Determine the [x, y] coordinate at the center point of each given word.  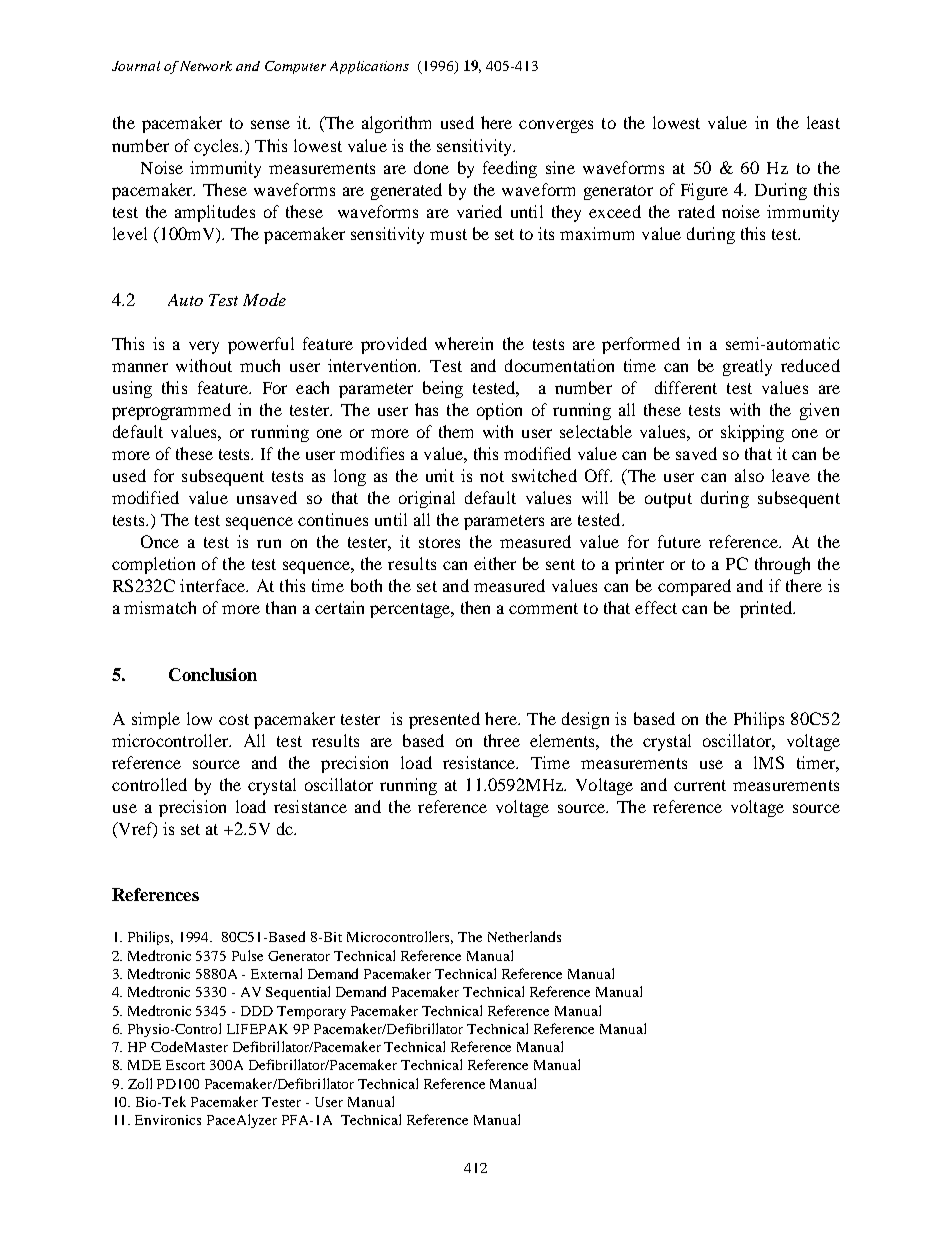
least [823, 122]
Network [206, 66]
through [782, 565]
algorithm [396, 124]
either [495, 563]
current [700, 785]
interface [214, 585]
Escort [185, 1065]
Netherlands [524, 936]
